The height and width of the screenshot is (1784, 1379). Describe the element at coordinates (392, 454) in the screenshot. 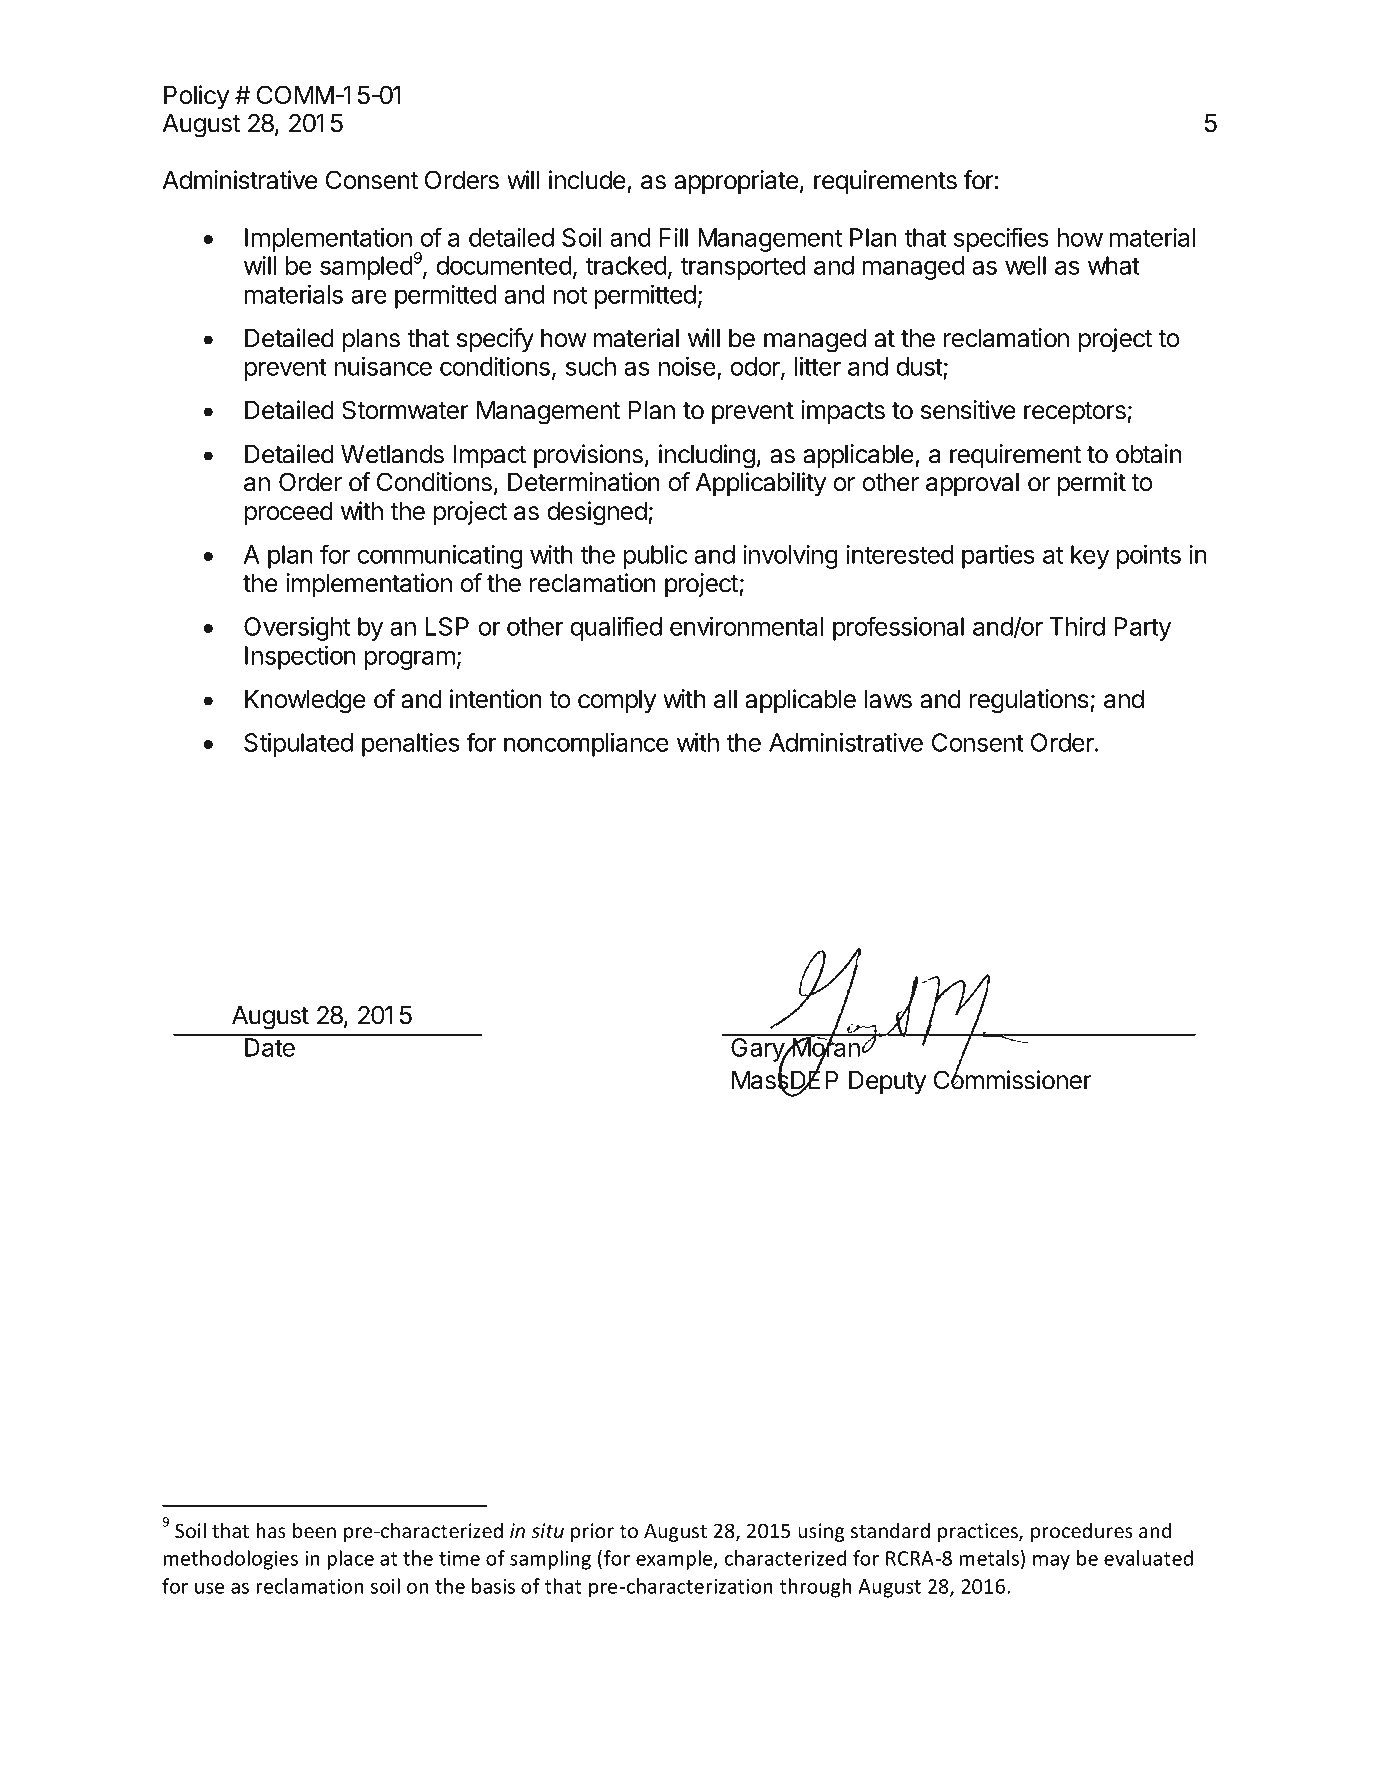

I see `Wetlands` at that location.
